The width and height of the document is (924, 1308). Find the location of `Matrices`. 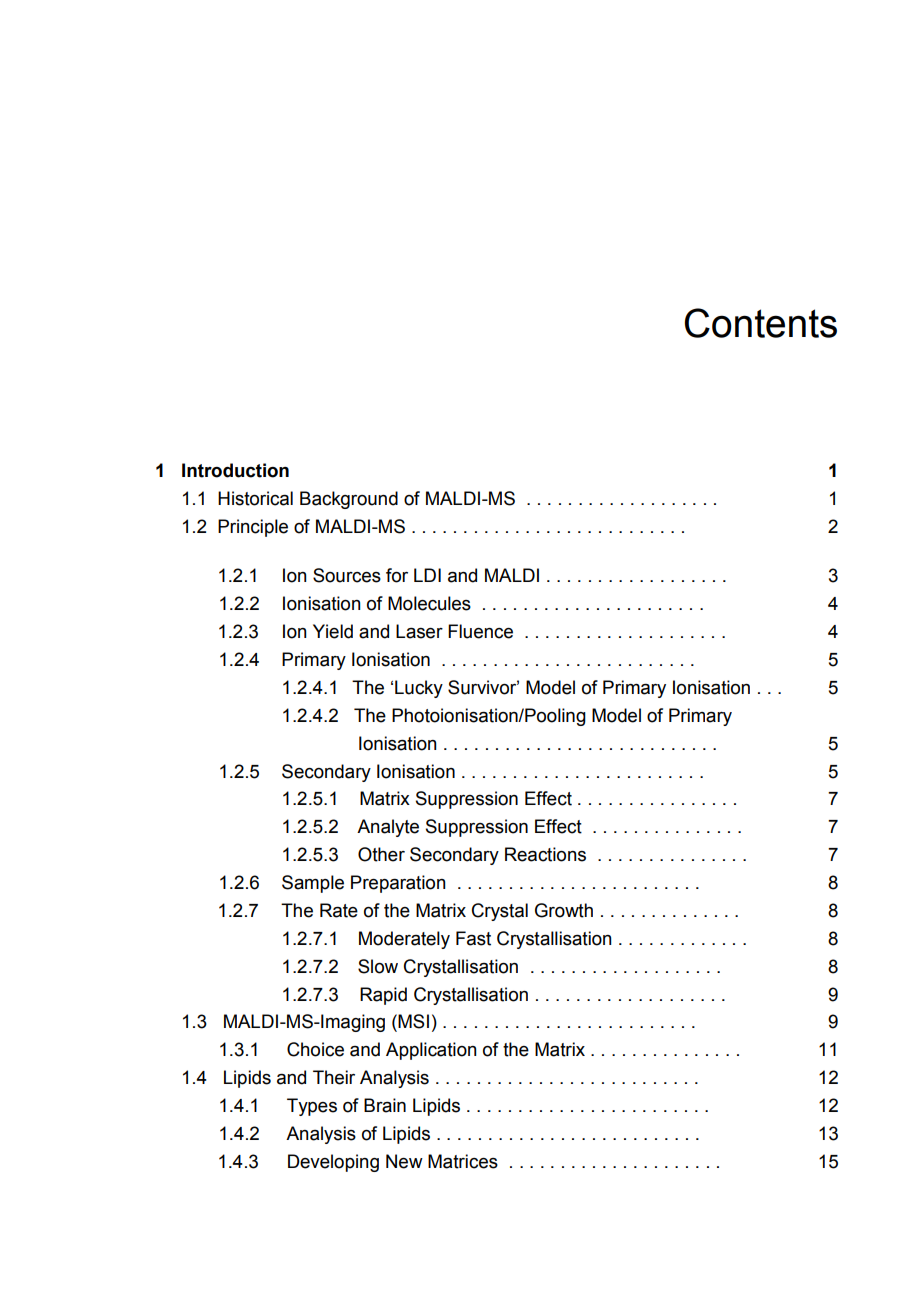

Matrices is located at coordinates (463, 1161).
